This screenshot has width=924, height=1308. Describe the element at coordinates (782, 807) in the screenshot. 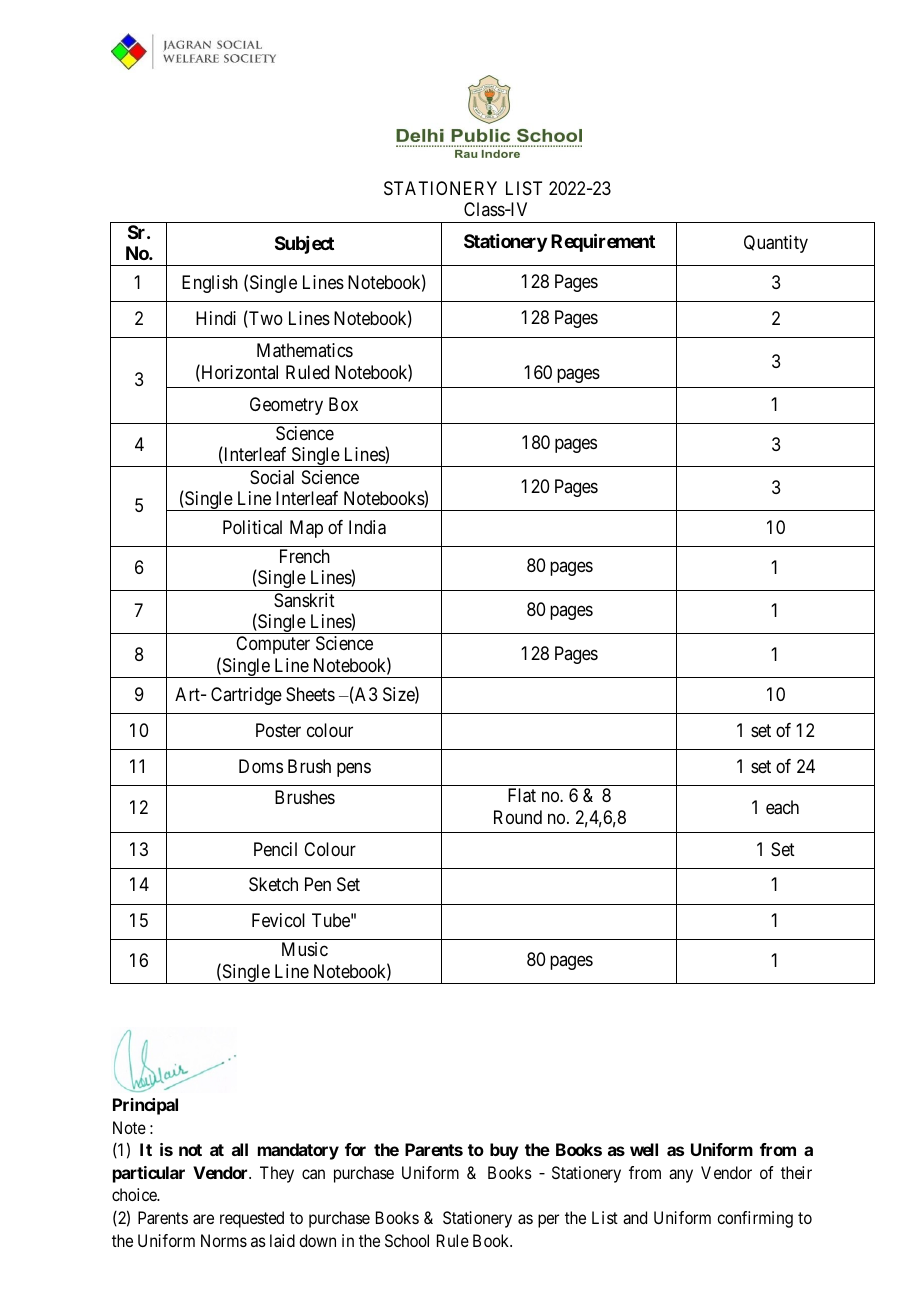

I see `each` at that location.
